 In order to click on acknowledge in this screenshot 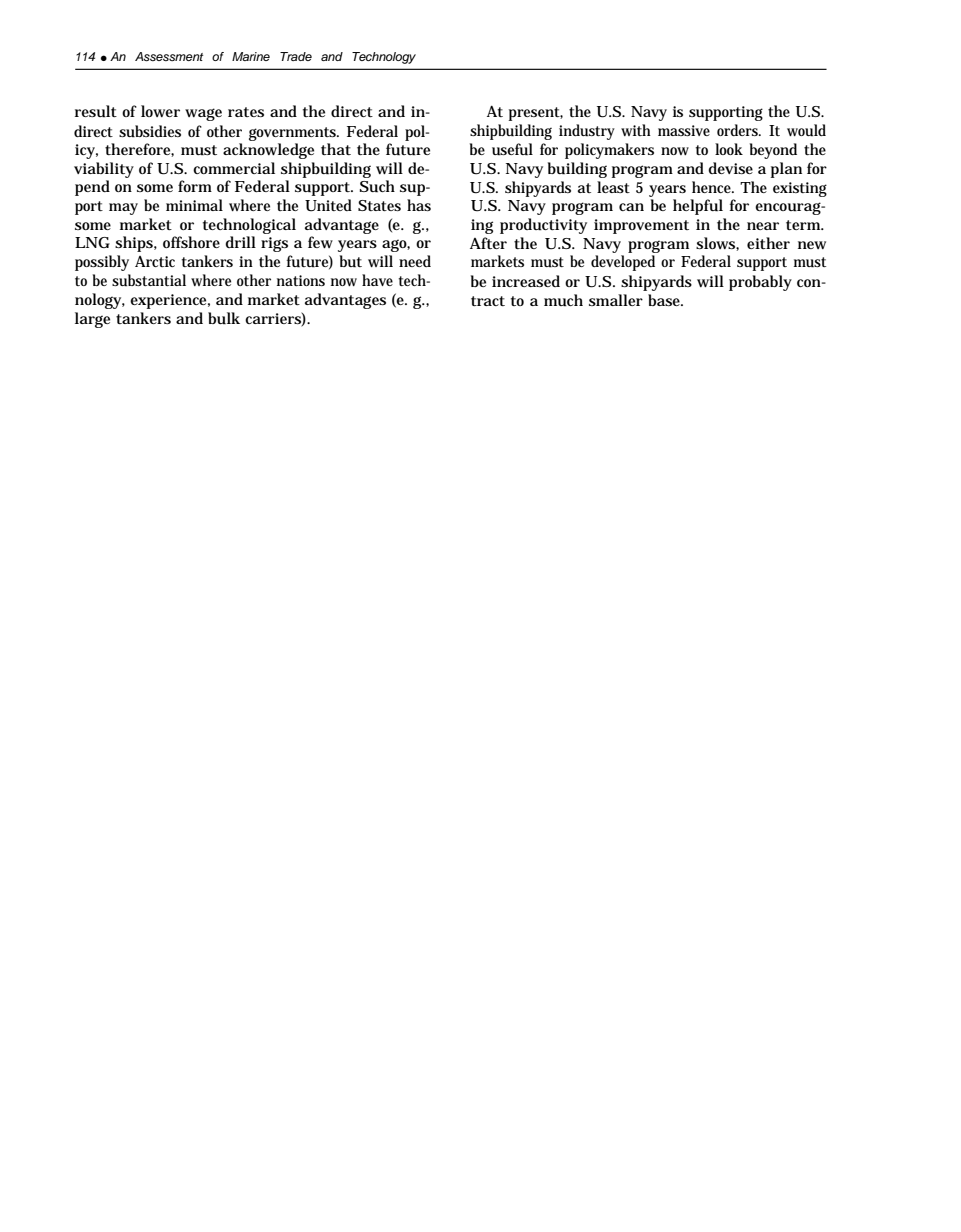, I will do `click(268, 151)`.
